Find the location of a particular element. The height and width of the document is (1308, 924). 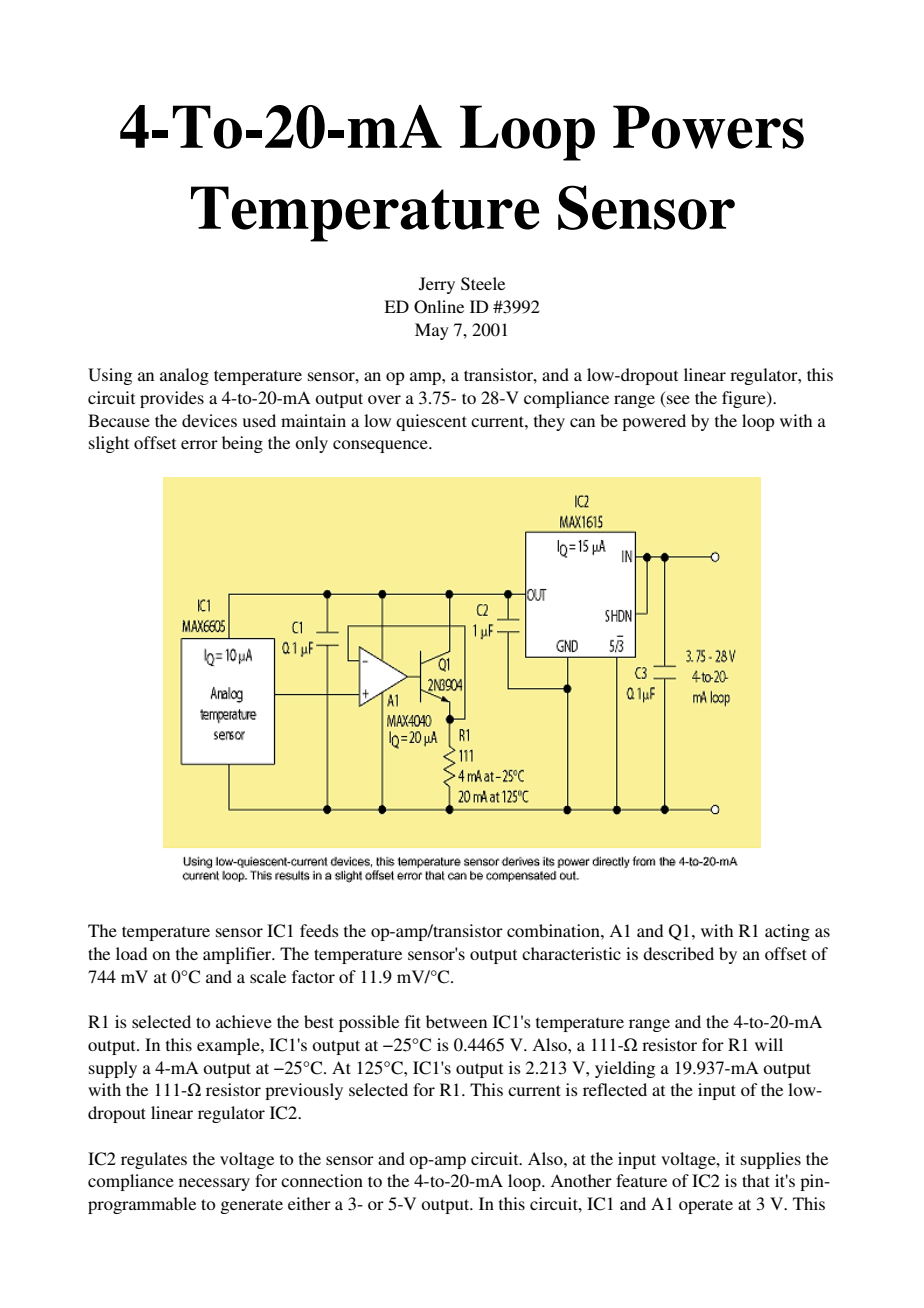

analog is located at coordinates (184, 376).
